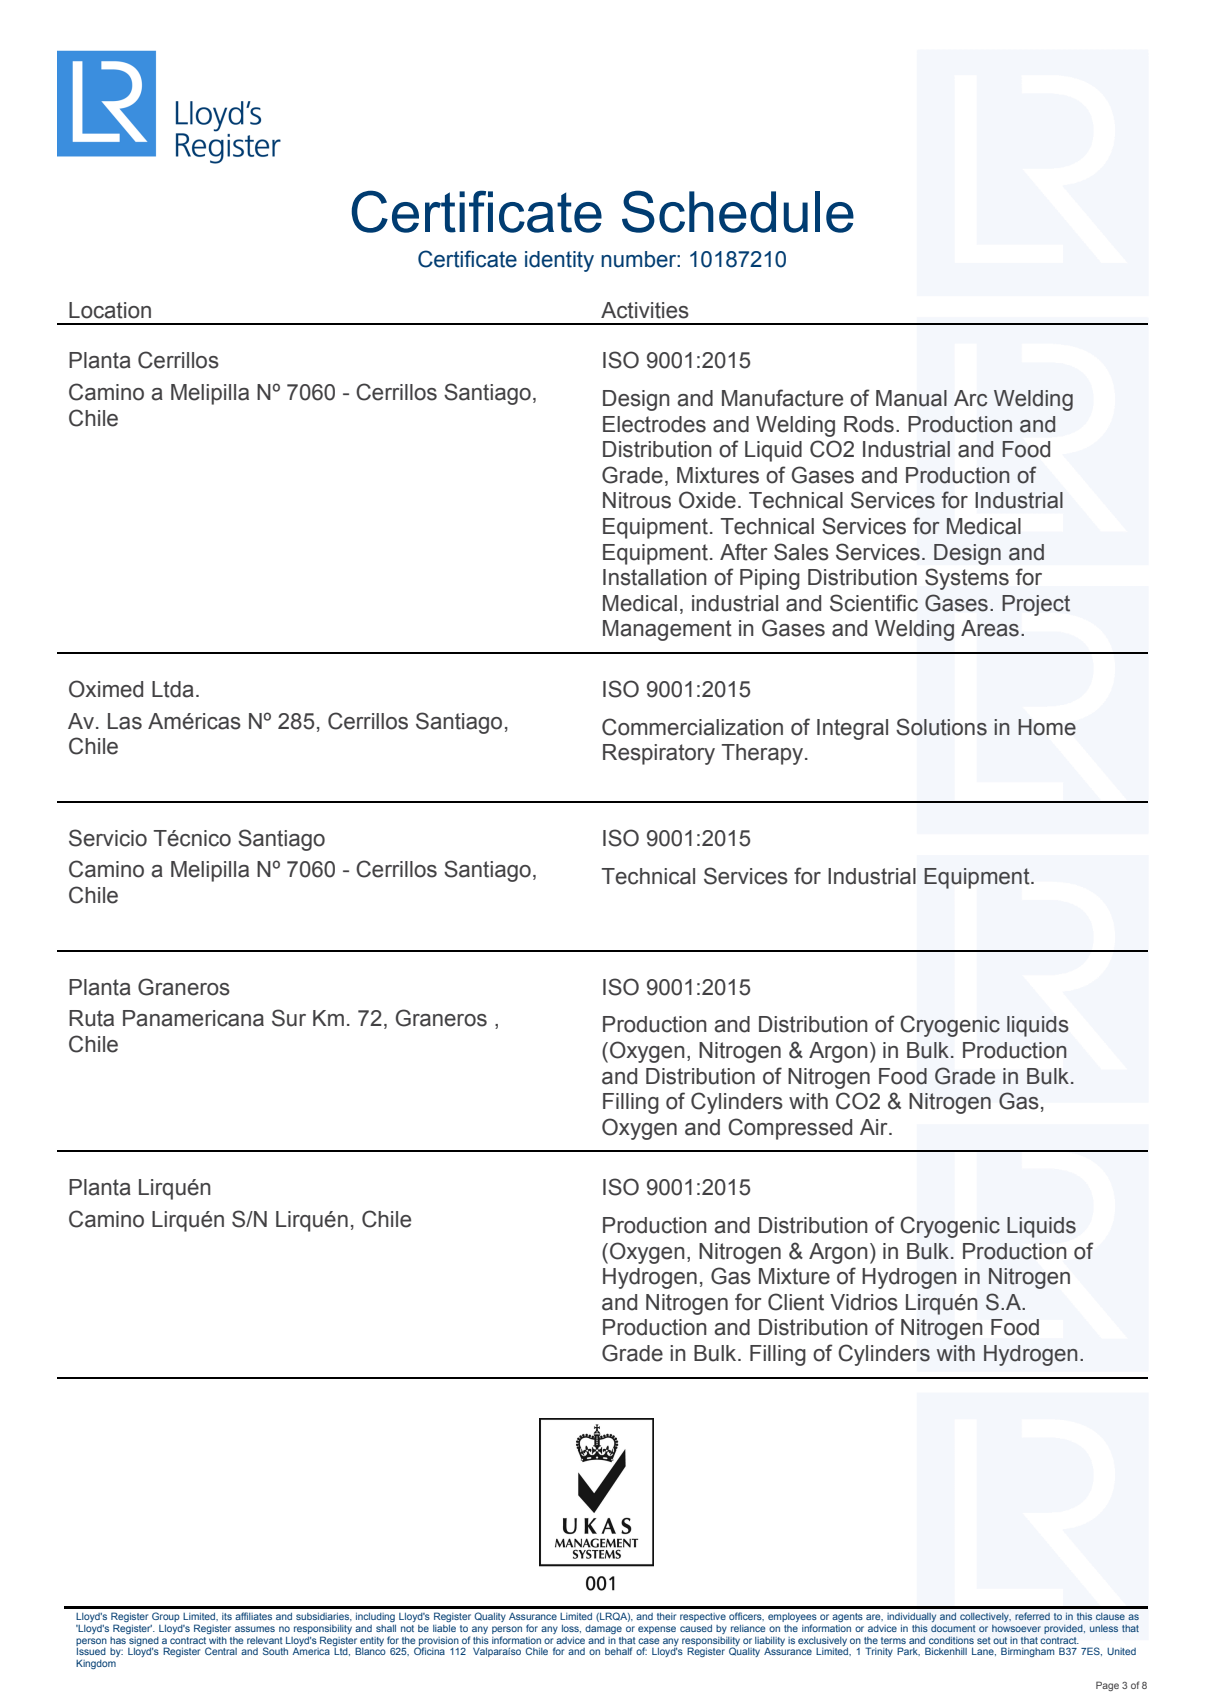 This document has width=1205, height=1705. What do you see at coordinates (221, 1651) in the document?
I see `Central` at bounding box center [221, 1651].
